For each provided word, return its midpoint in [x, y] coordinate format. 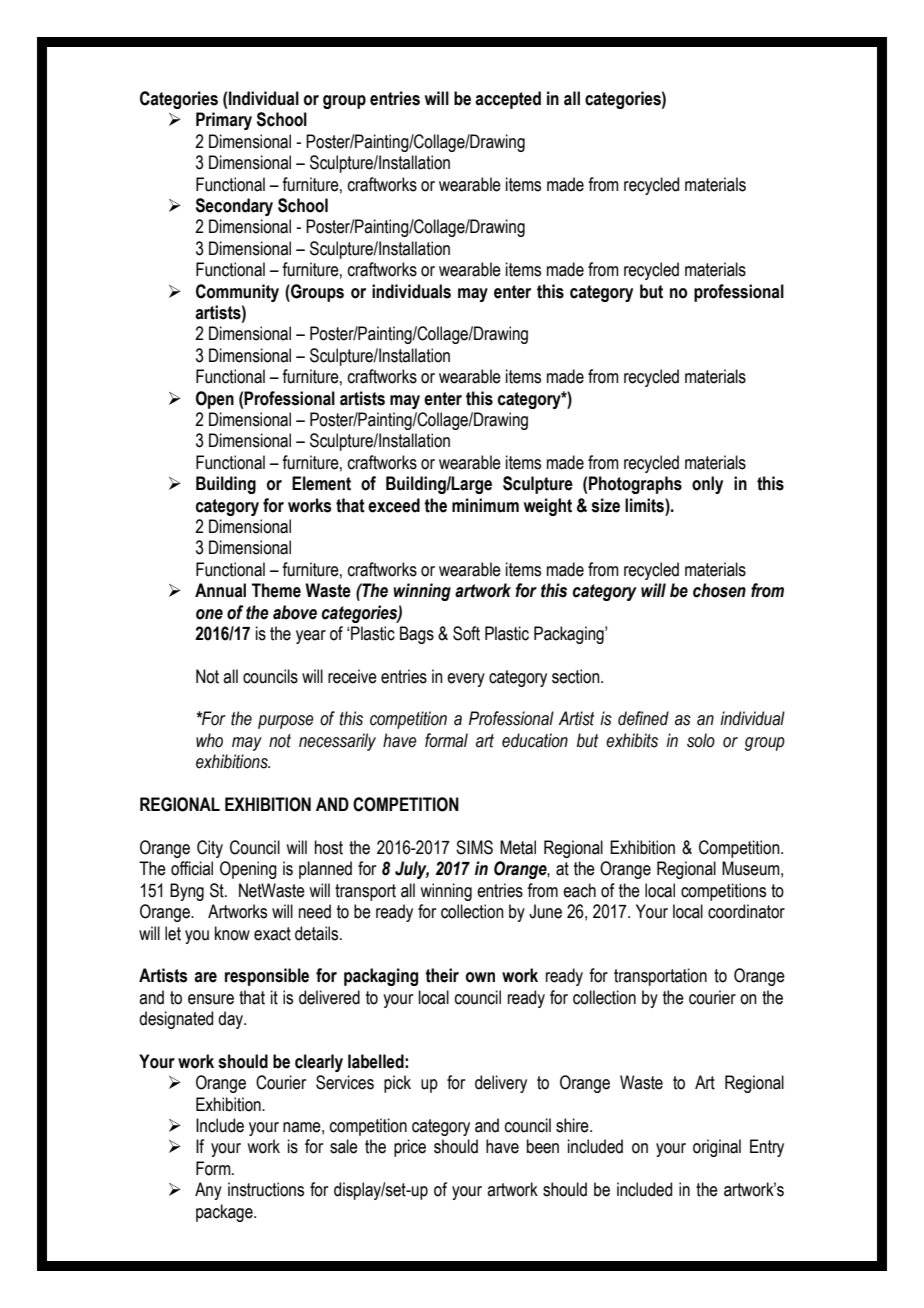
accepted [508, 100]
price [410, 1148]
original [717, 1148]
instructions [266, 1189]
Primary [224, 121]
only [707, 485]
